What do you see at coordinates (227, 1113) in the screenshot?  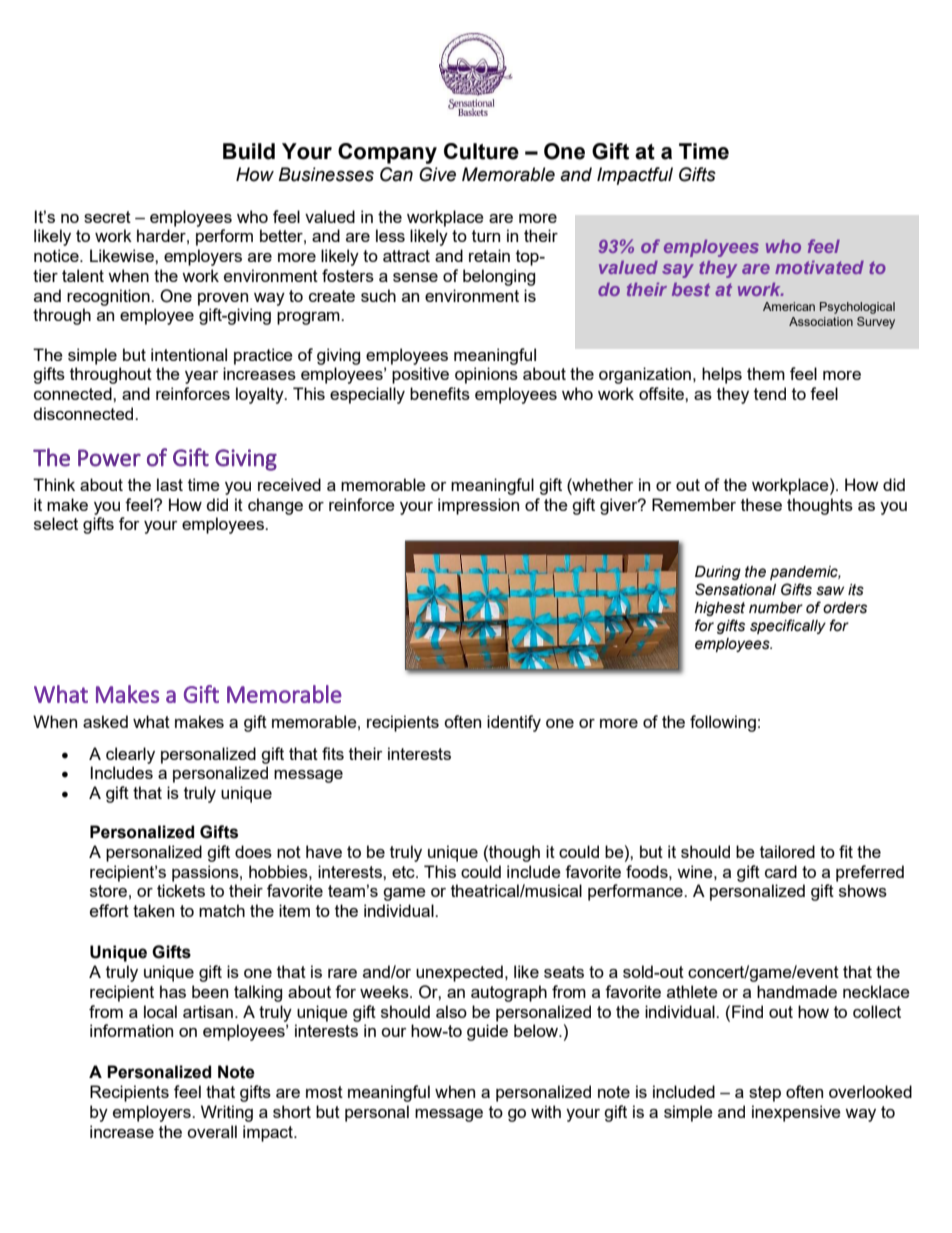 I see `Writing` at bounding box center [227, 1113].
